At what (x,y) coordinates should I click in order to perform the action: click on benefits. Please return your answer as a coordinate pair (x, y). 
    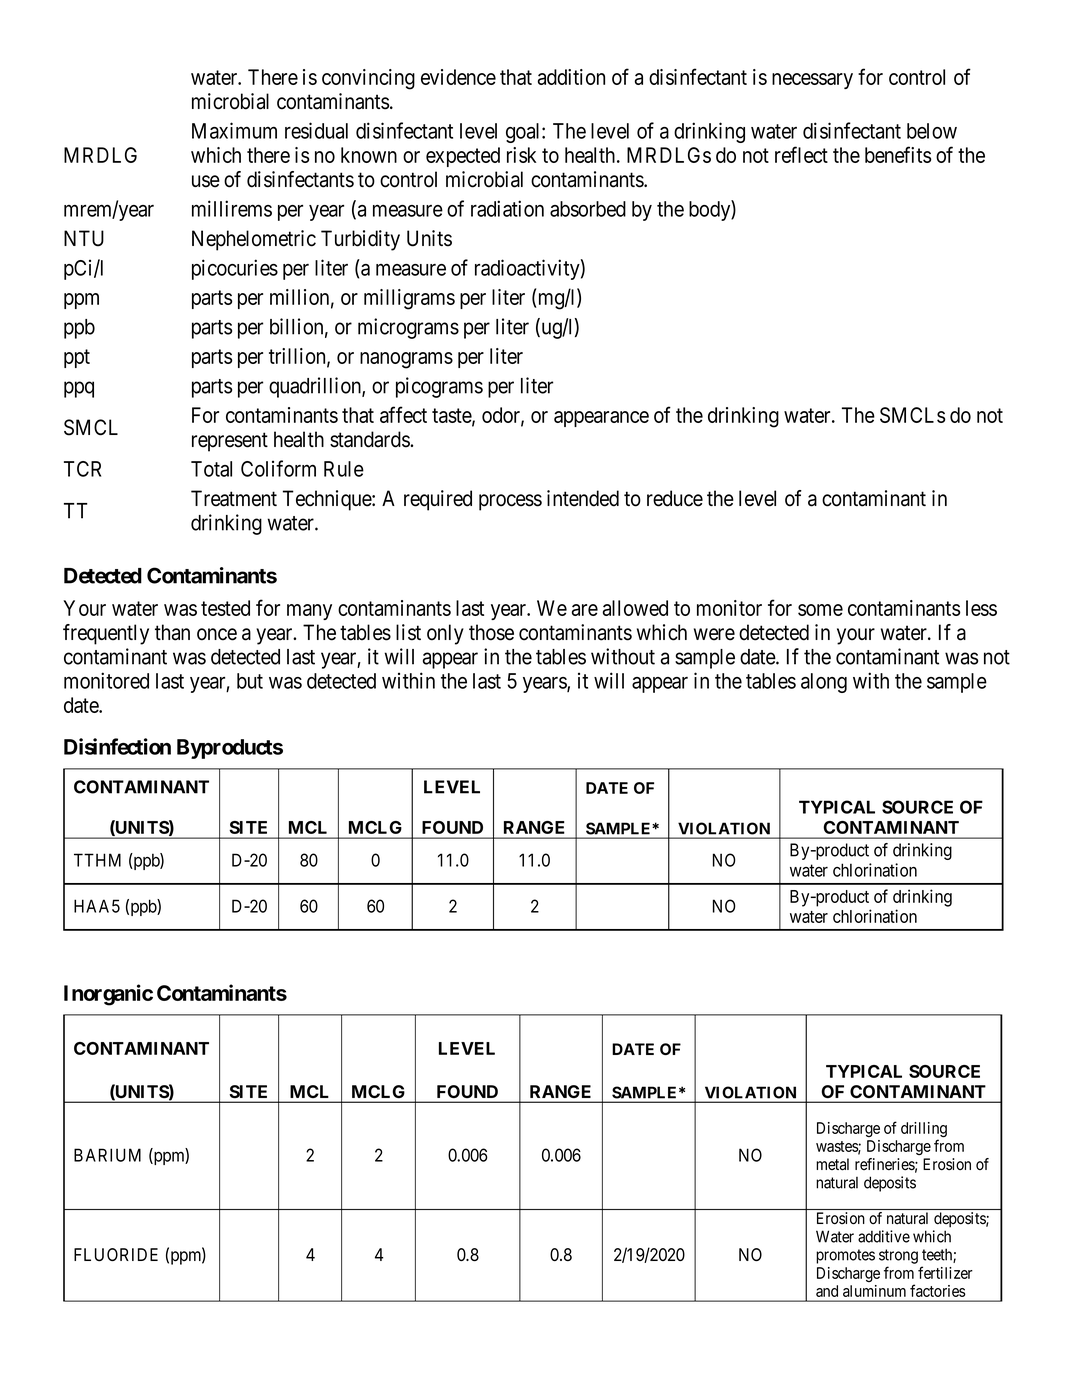
    Looking at the image, I should click on (898, 154).
